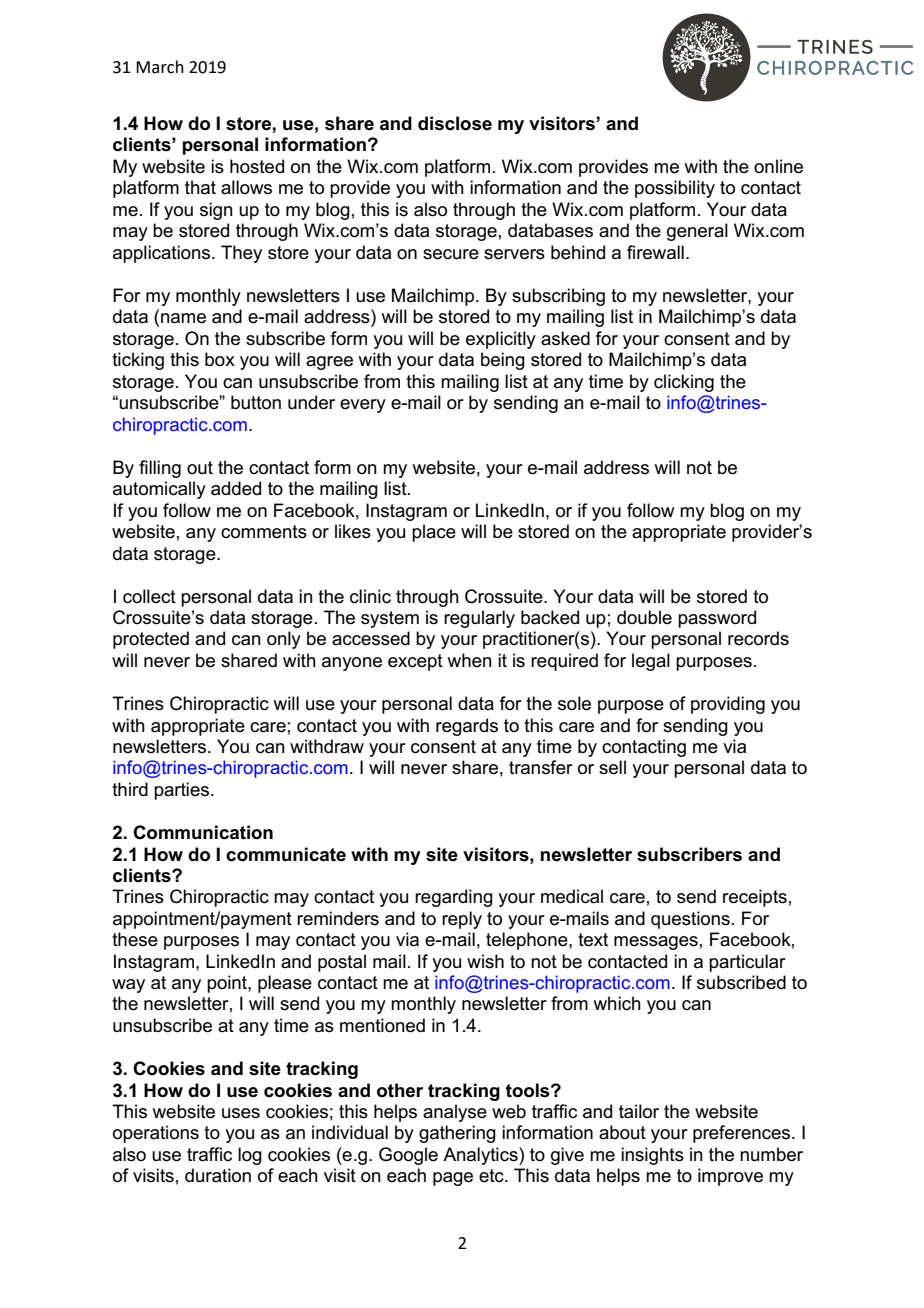 The width and height of the screenshot is (924, 1308). What do you see at coordinates (467, 727) in the screenshot?
I see `regards` at bounding box center [467, 727].
